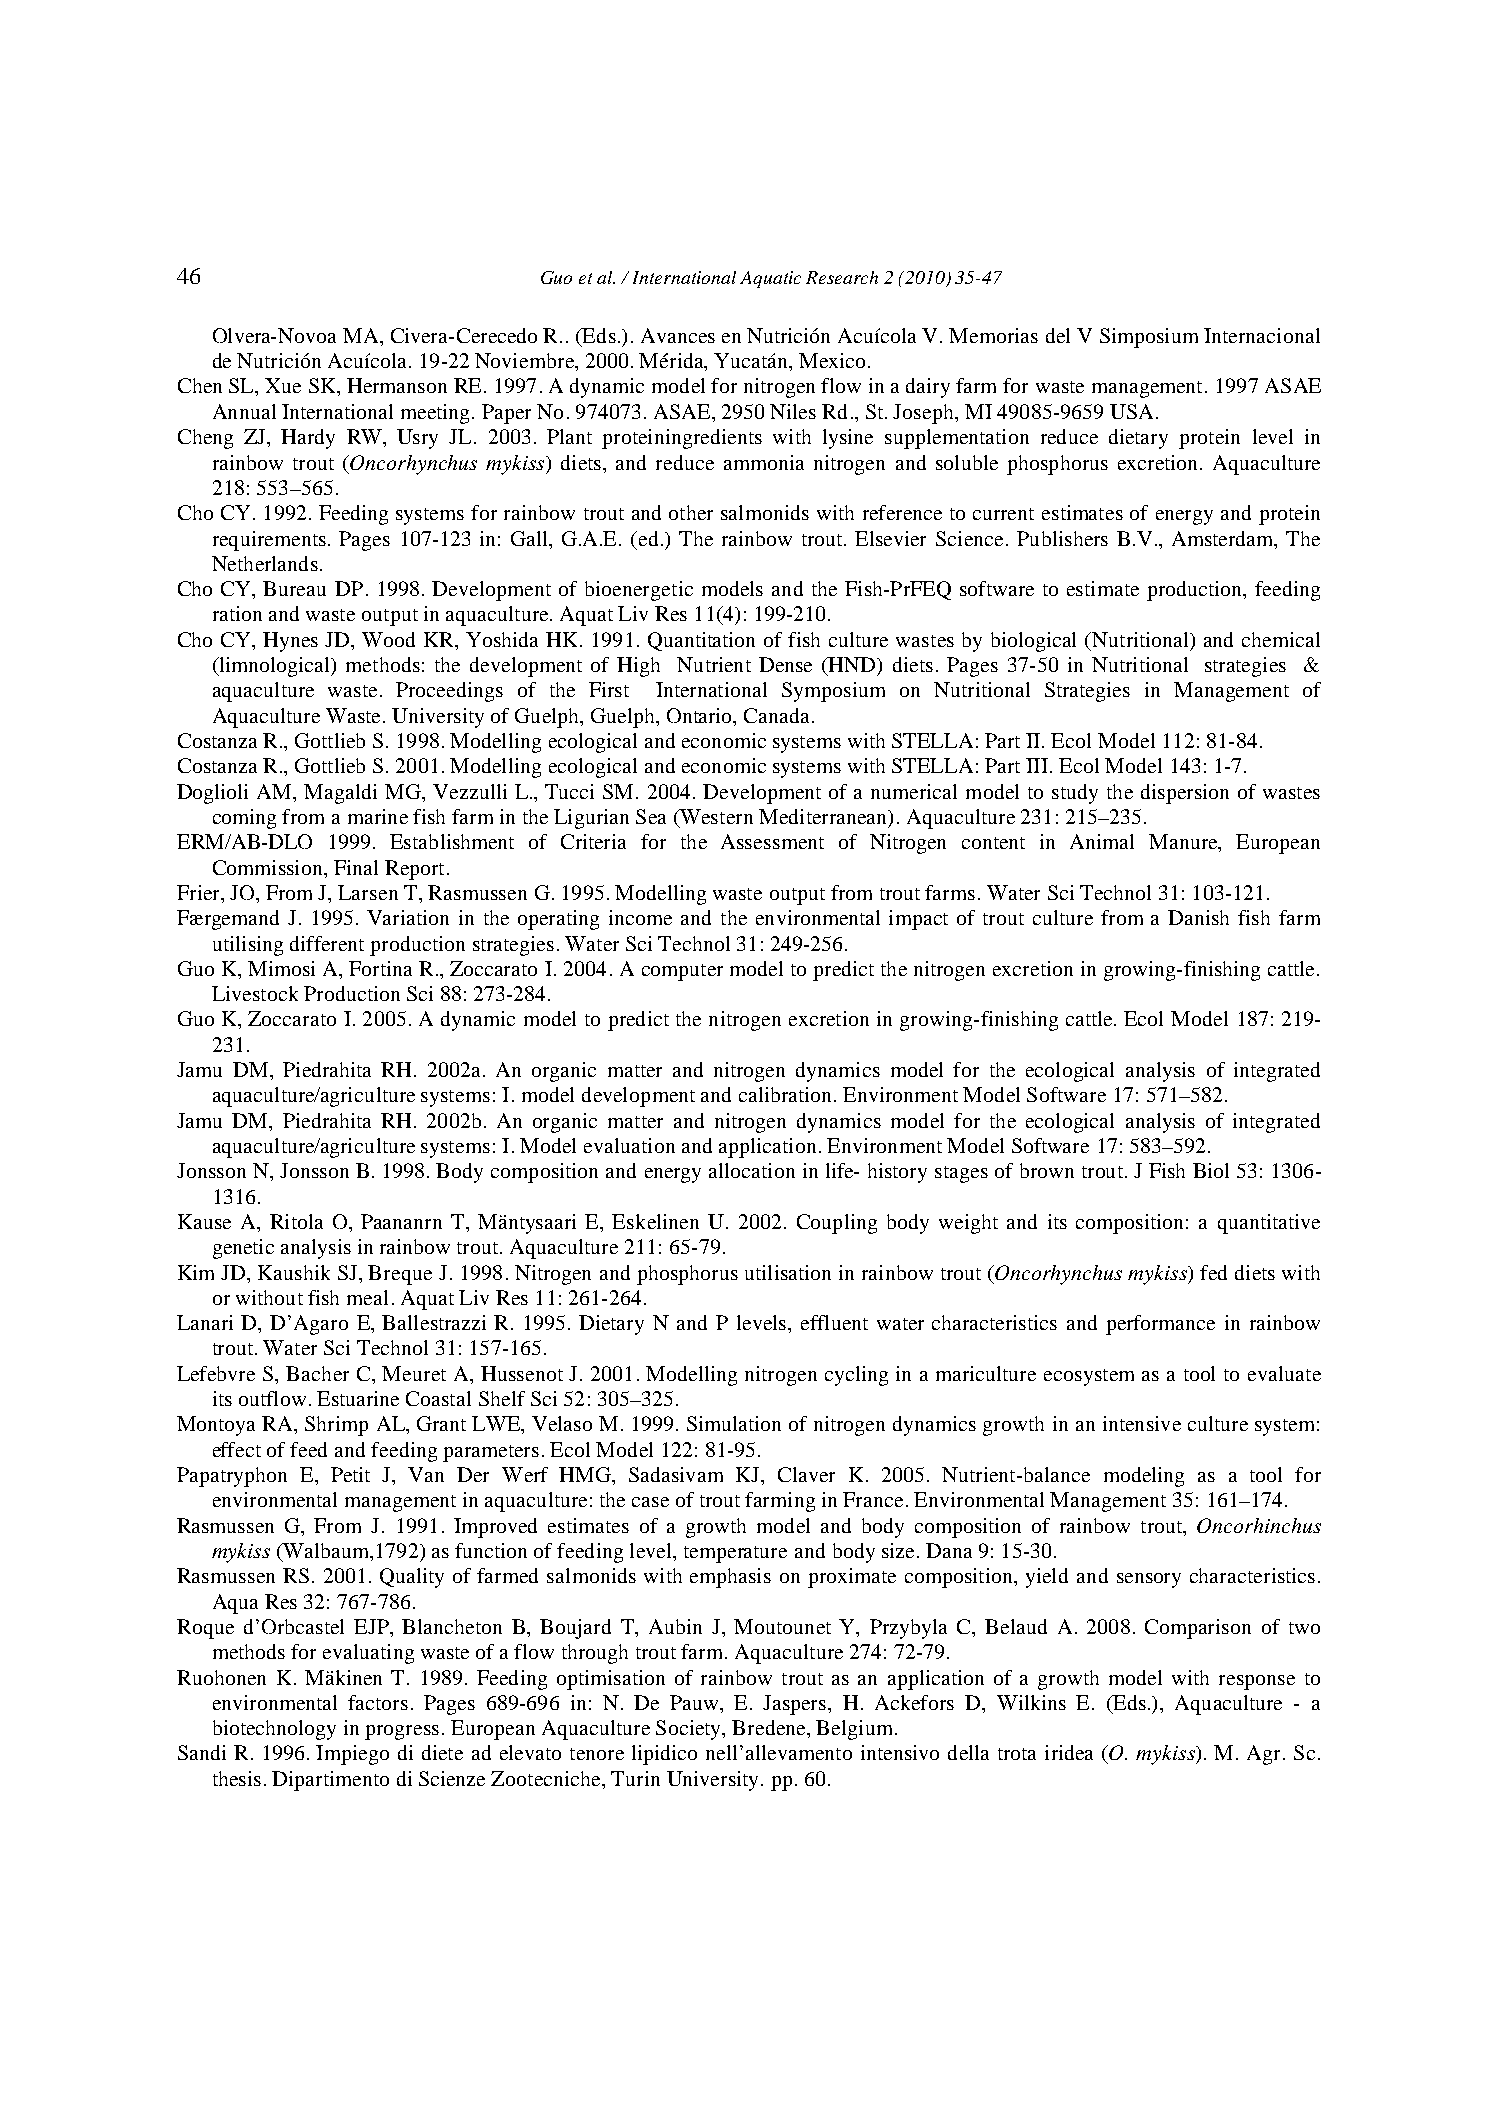  I want to click on factors, so click(378, 1702).
